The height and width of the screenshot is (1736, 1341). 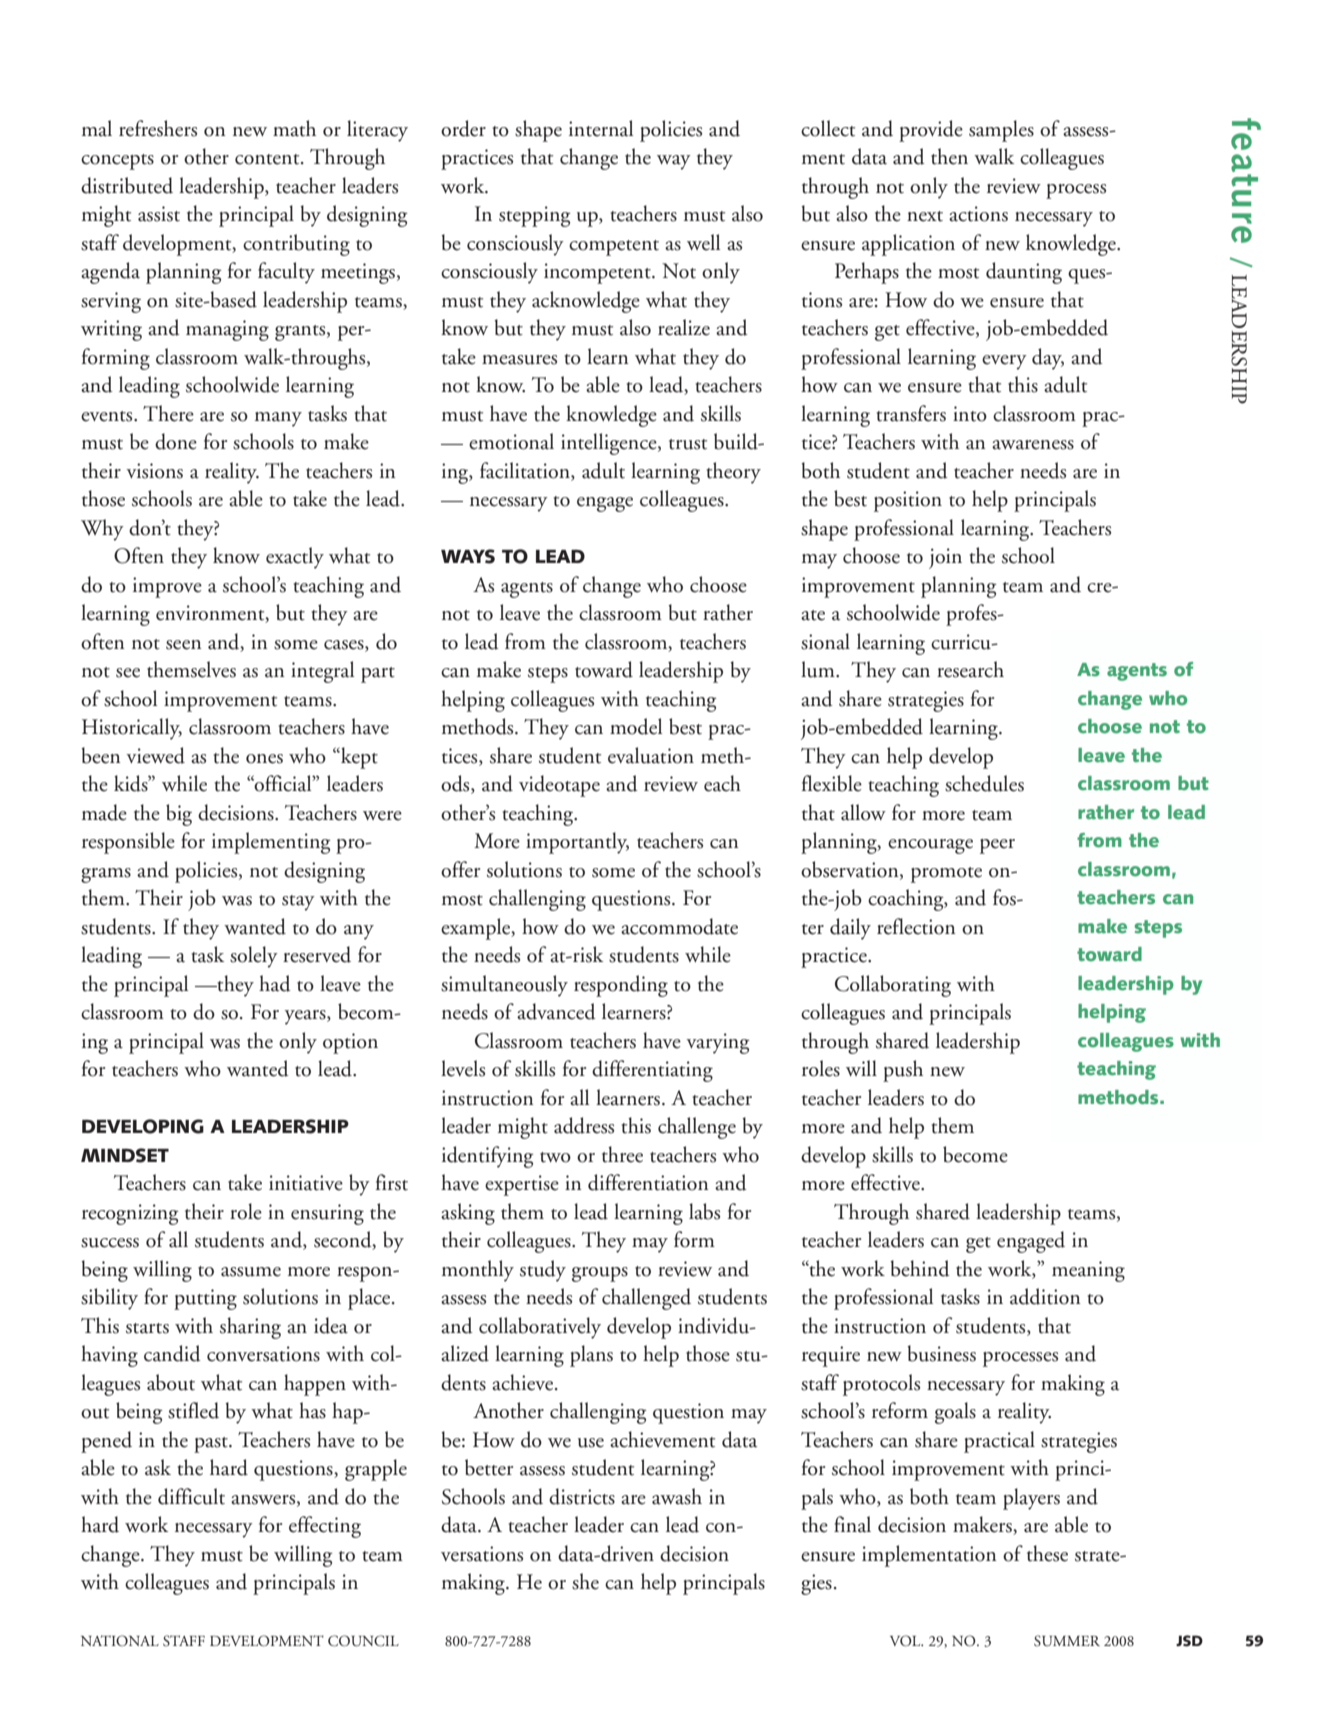 I want to click on districts, so click(x=582, y=1496).
